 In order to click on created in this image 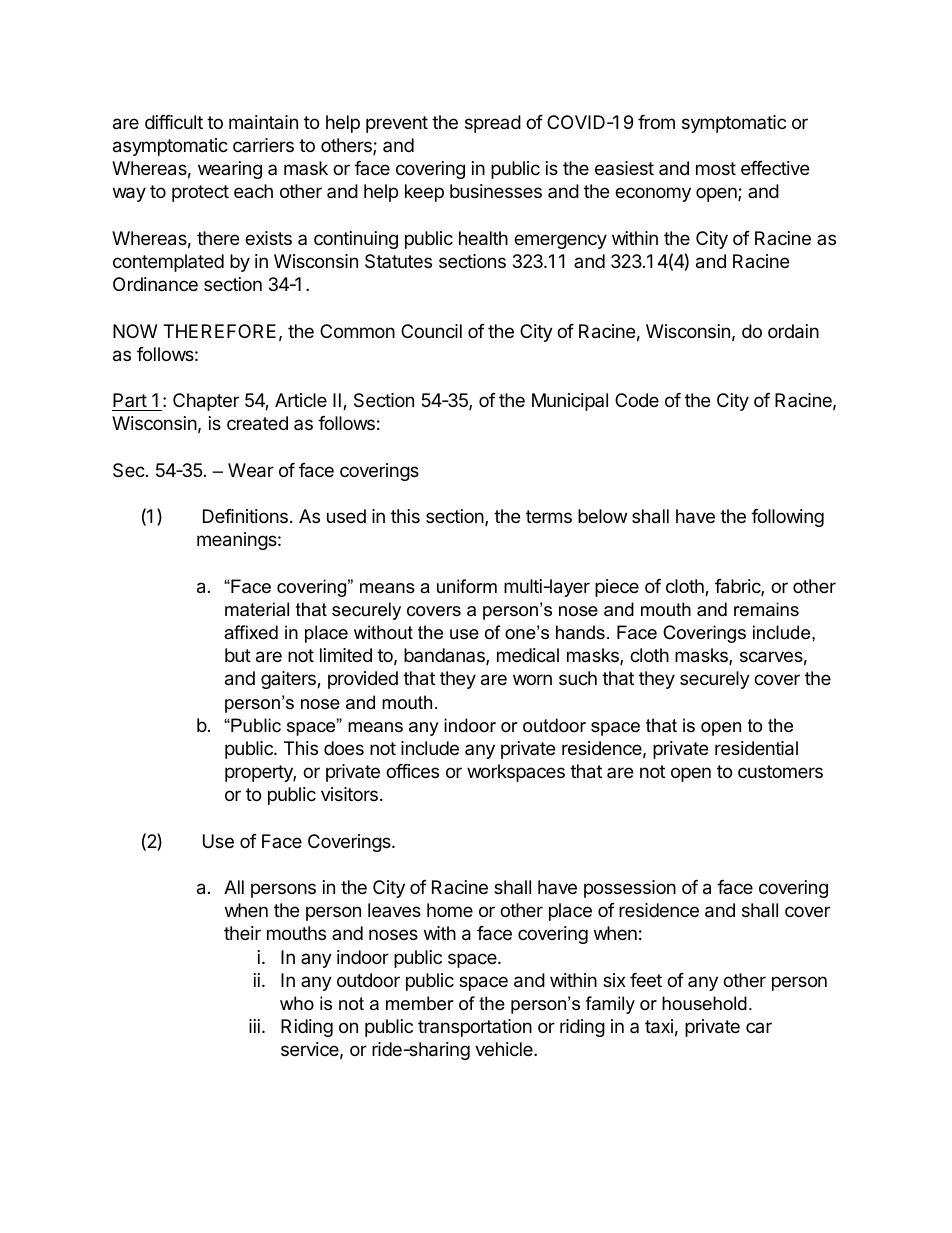, I will do `click(257, 423)`.
